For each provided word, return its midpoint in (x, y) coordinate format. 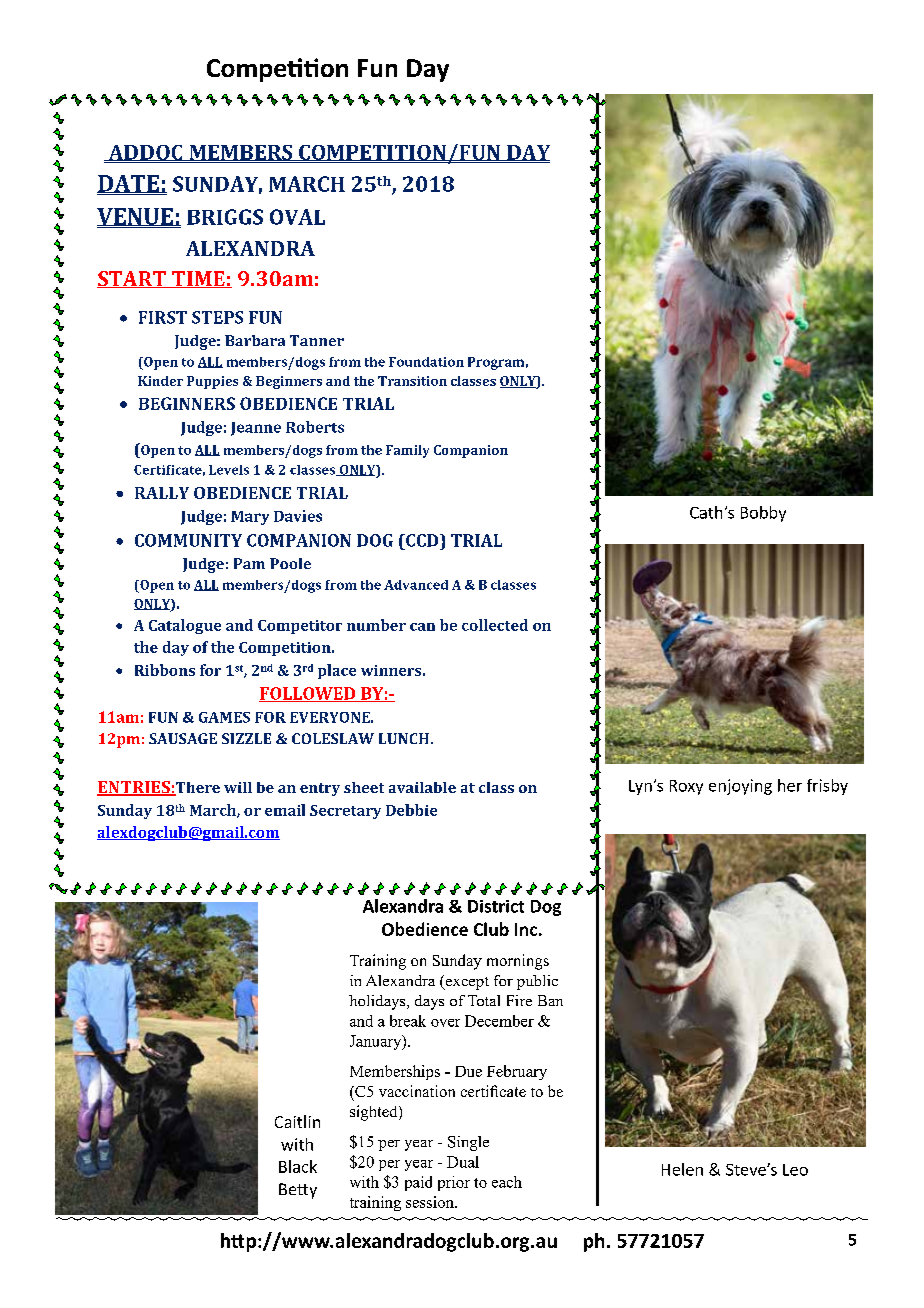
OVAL (297, 217)
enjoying (740, 787)
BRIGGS (225, 217)
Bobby (763, 514)
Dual (463, 1162)
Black (298, 1166)
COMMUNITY (188, 540)
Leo (795, 1170)
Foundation (426, 362)
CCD (422, 540)
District (496, 906)
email (285, 810)
